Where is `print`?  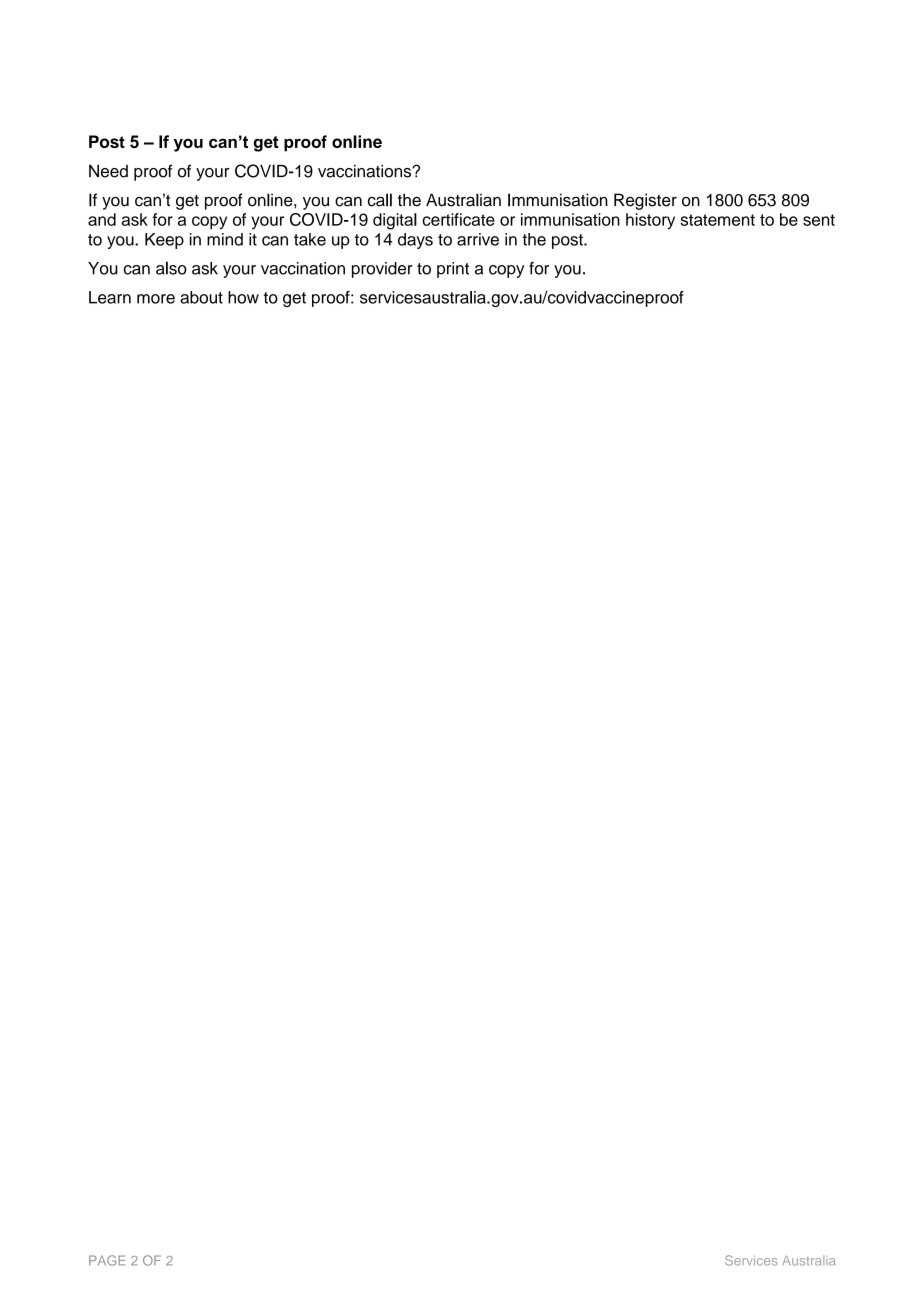
print is located at coordinates (453, 270).
